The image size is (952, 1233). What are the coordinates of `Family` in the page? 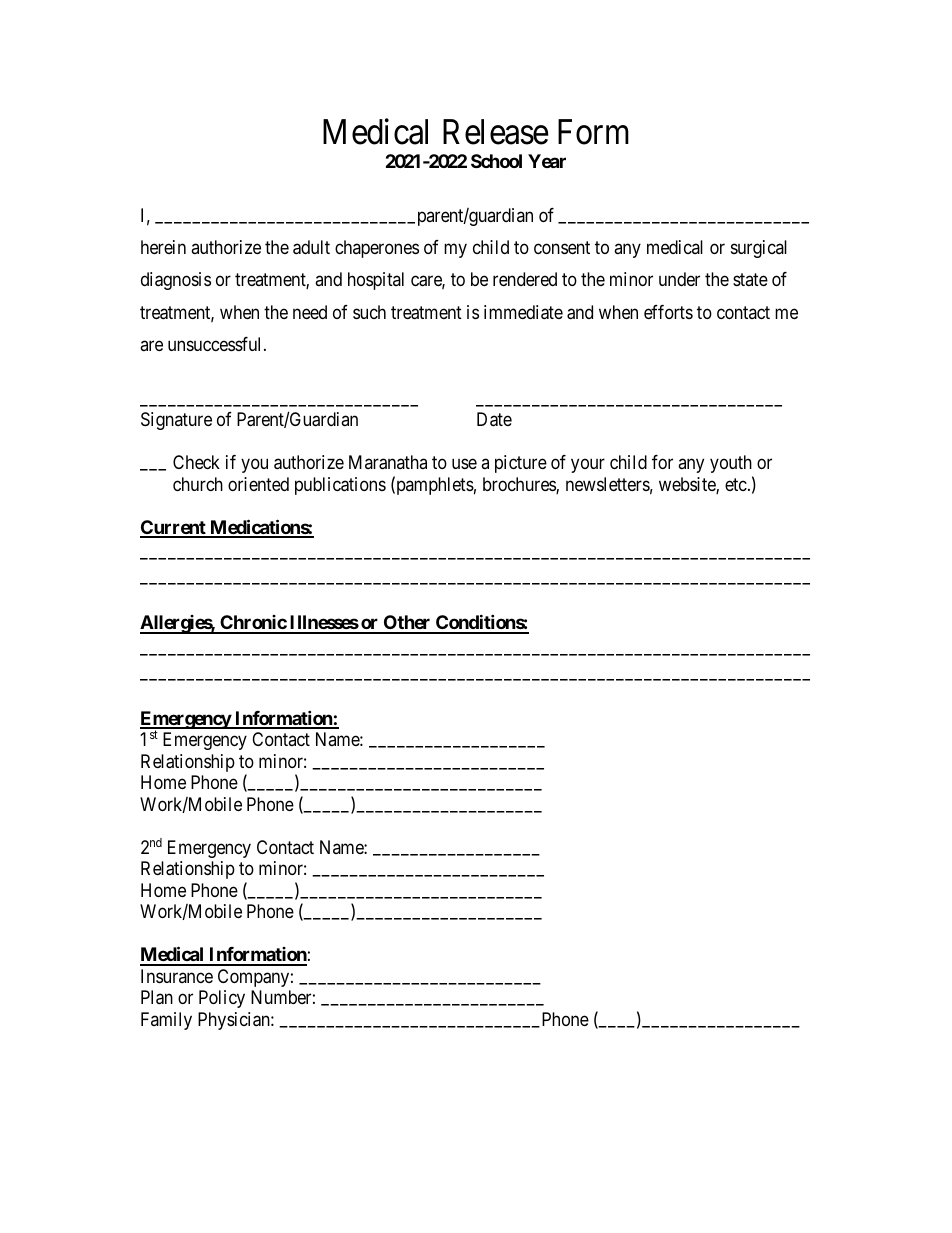 It's located at (166, 1021).
